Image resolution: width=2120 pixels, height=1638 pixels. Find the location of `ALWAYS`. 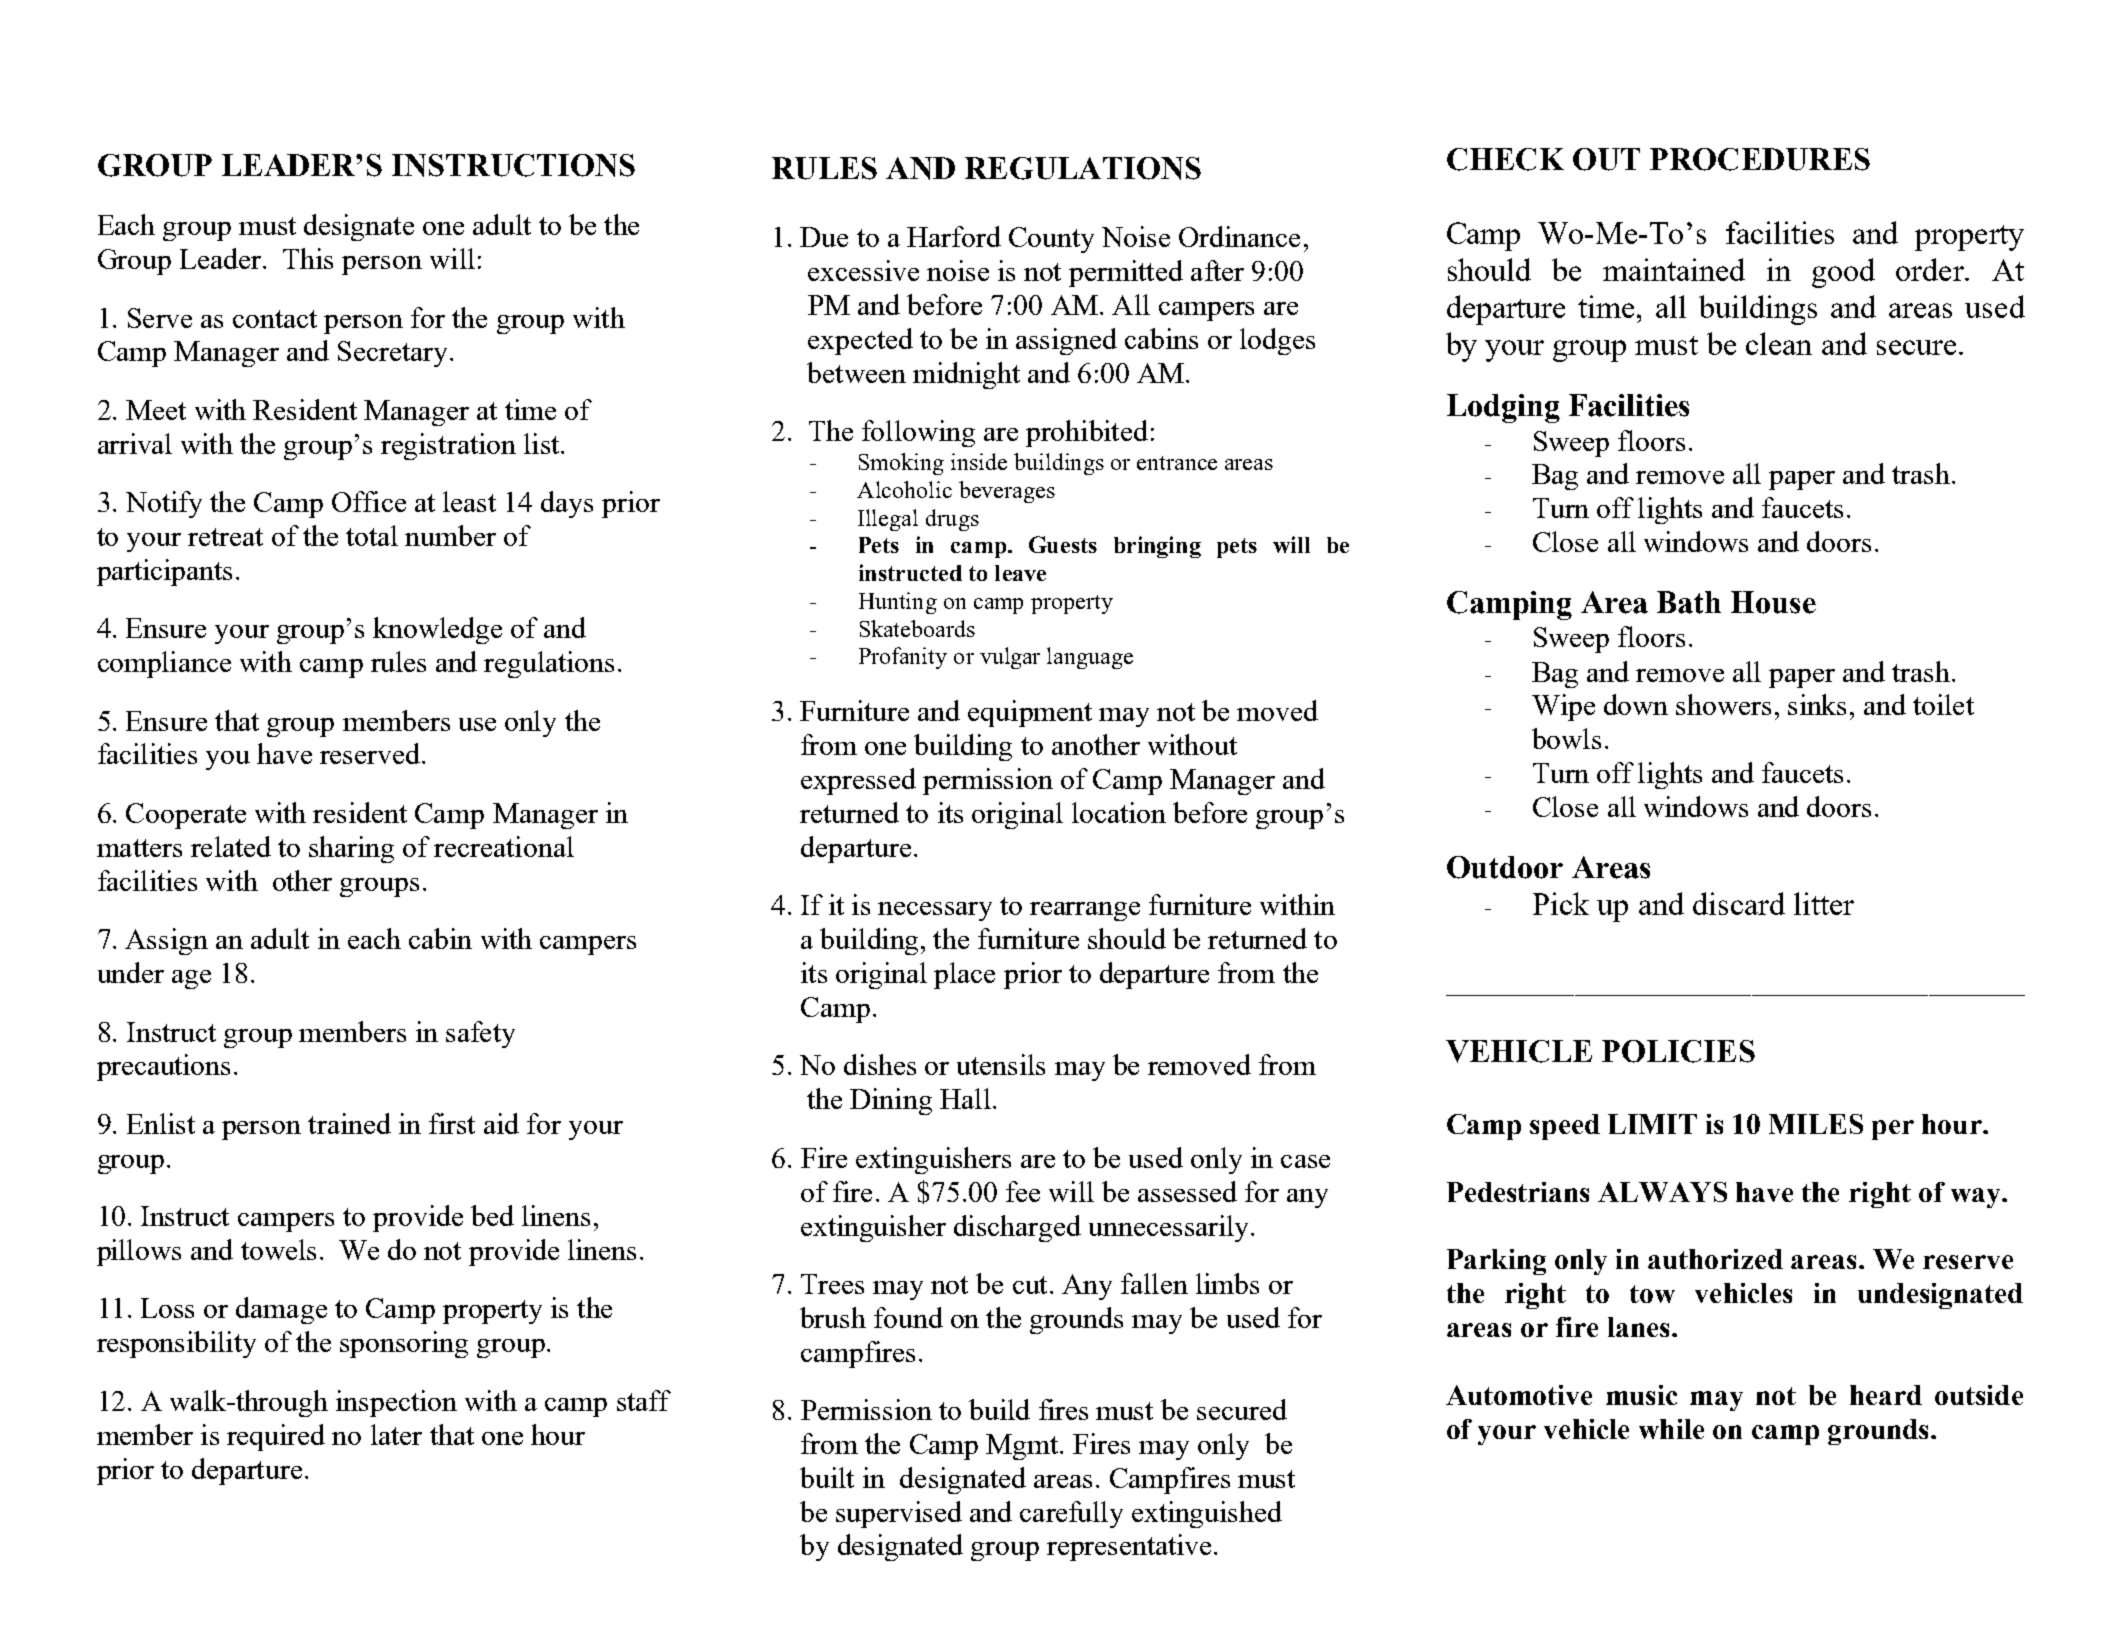

ALWAYS is located at coordinates (1662, 1192).
